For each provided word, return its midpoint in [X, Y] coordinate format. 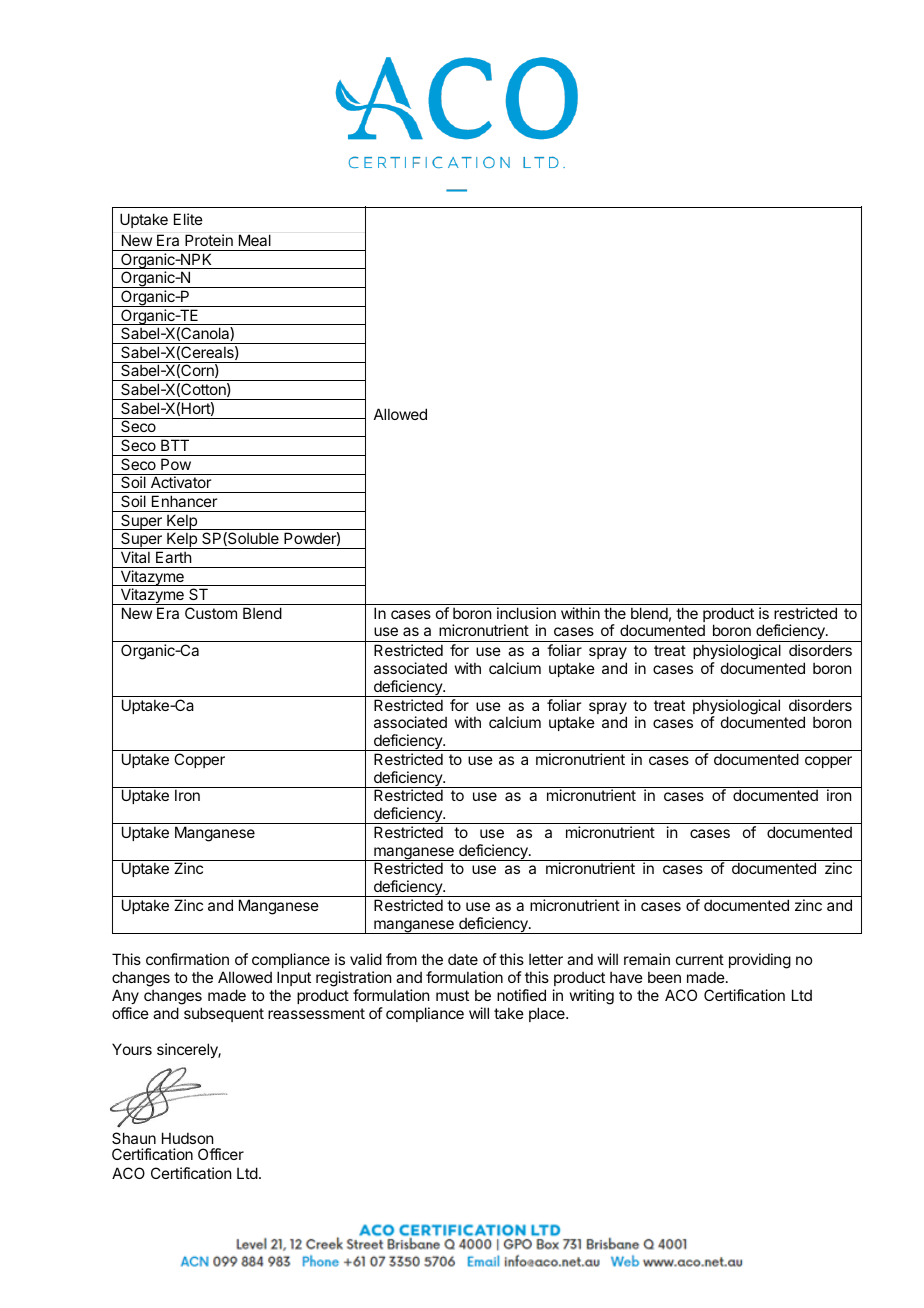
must [452, 995]
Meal [255, 240]
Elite [188, 219]
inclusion [526, 613]
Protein [209, 240]
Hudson [187, 1138]
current [700, 959]
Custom [211, 613]
